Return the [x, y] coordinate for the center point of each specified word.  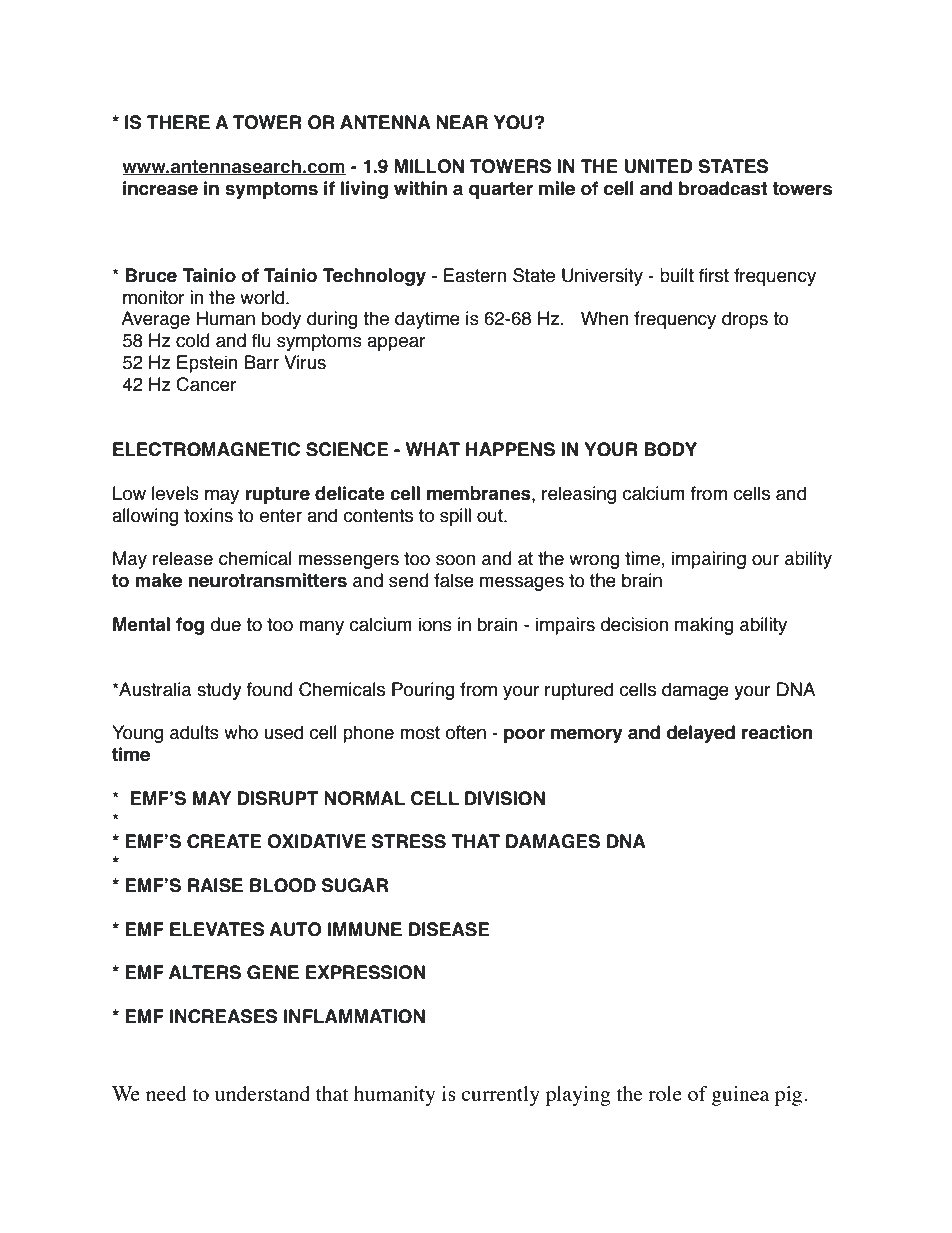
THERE [178, 122]
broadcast [723, 188]
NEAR [462, 122]
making [704, 626]
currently [500, 1096]
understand [262, 1093]
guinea [740, 1096]
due [225, 624]
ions [435, 624]
